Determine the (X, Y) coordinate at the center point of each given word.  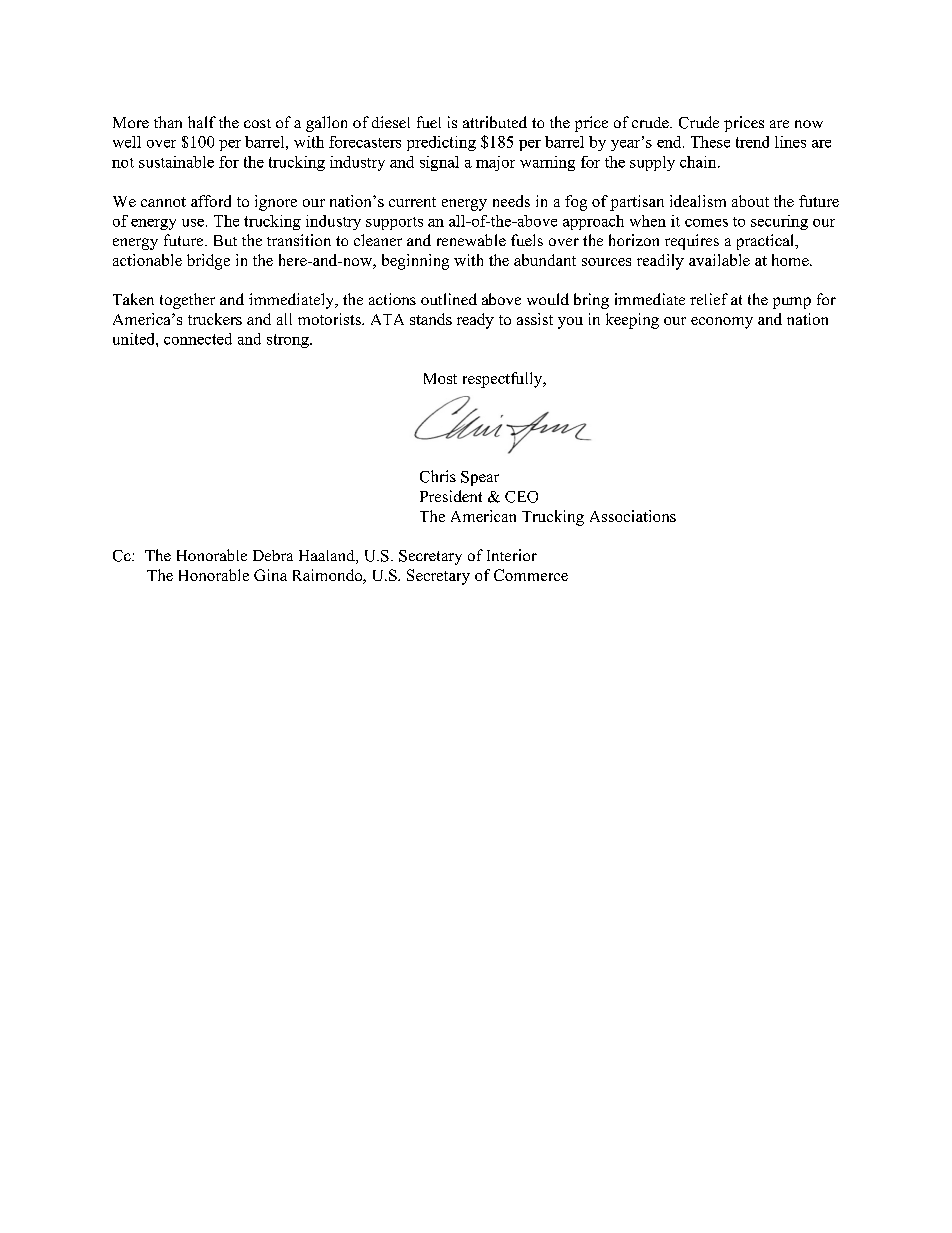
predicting (441, 143)
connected (198, 339)
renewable (471, 240)
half (202, 122)
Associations (633, 516)
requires (692, 242)
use (193, 223)
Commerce (531, 575)
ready (475, 321)
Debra (273, 555)
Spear (480, 478)
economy (722, 323)
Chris (438, 476)
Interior (512, 555)
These (710, 142)
